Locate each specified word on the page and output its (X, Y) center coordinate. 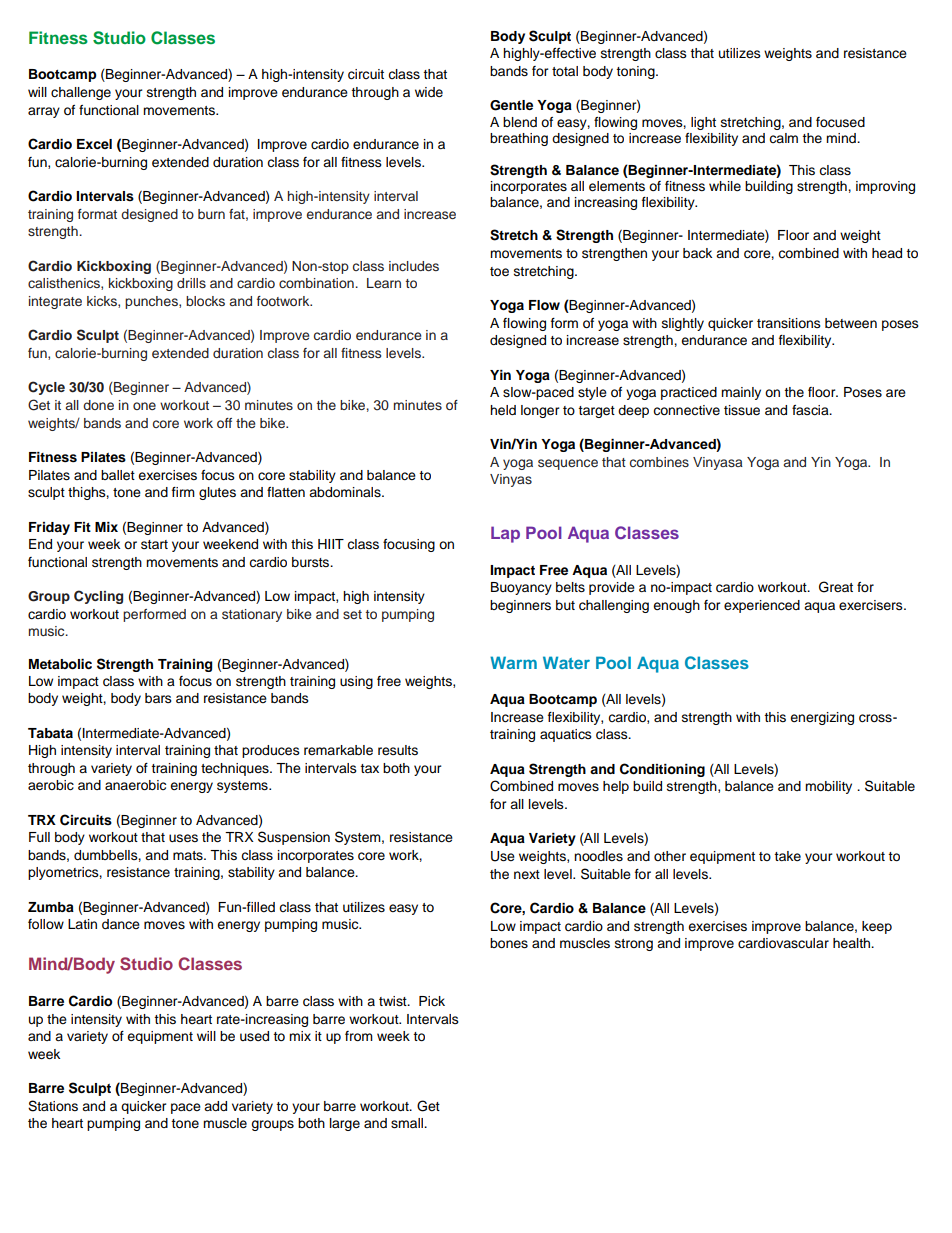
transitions (789, 323)
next (527, 874)
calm (783, 138)
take (787, 856)
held (503, 410)
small (408, 1123)
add (215, 1106)
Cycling (98, 597)
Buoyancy (521, 588)
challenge (81, 93)
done (98, 405)
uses (183, 838)
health (852, 943)
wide (429, 92)
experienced (762, 606)
